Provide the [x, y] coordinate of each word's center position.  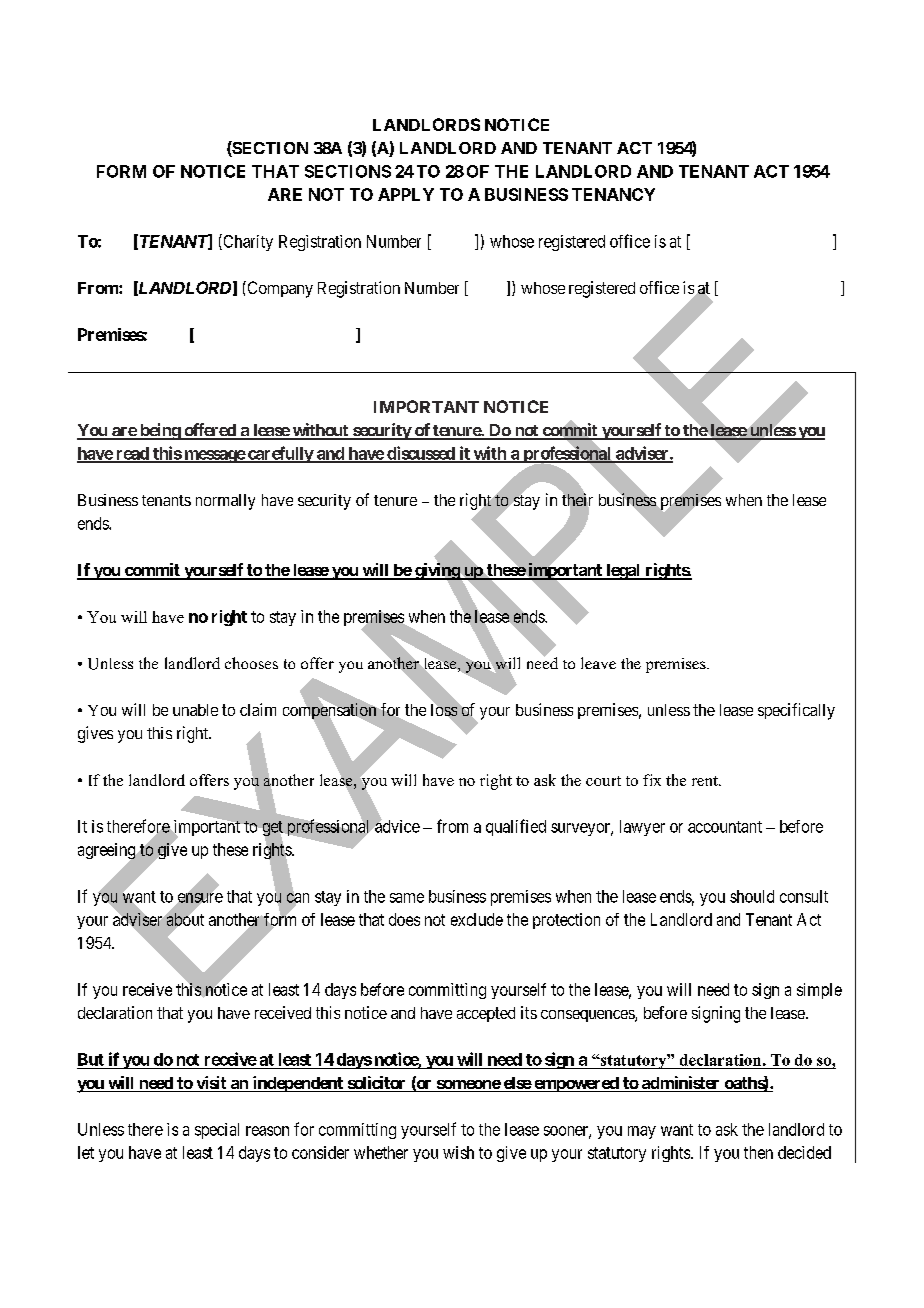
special [217, 1131]
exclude [477, 919]
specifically [796, 711]
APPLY [406, 194]
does [404, 919]
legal [623, 572]
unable [195, 710]
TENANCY [613, 194]
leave [598, 663]
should [752, 896]
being [160, 431]
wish [458, 1152]
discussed [421, 454]
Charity [247, 242]
